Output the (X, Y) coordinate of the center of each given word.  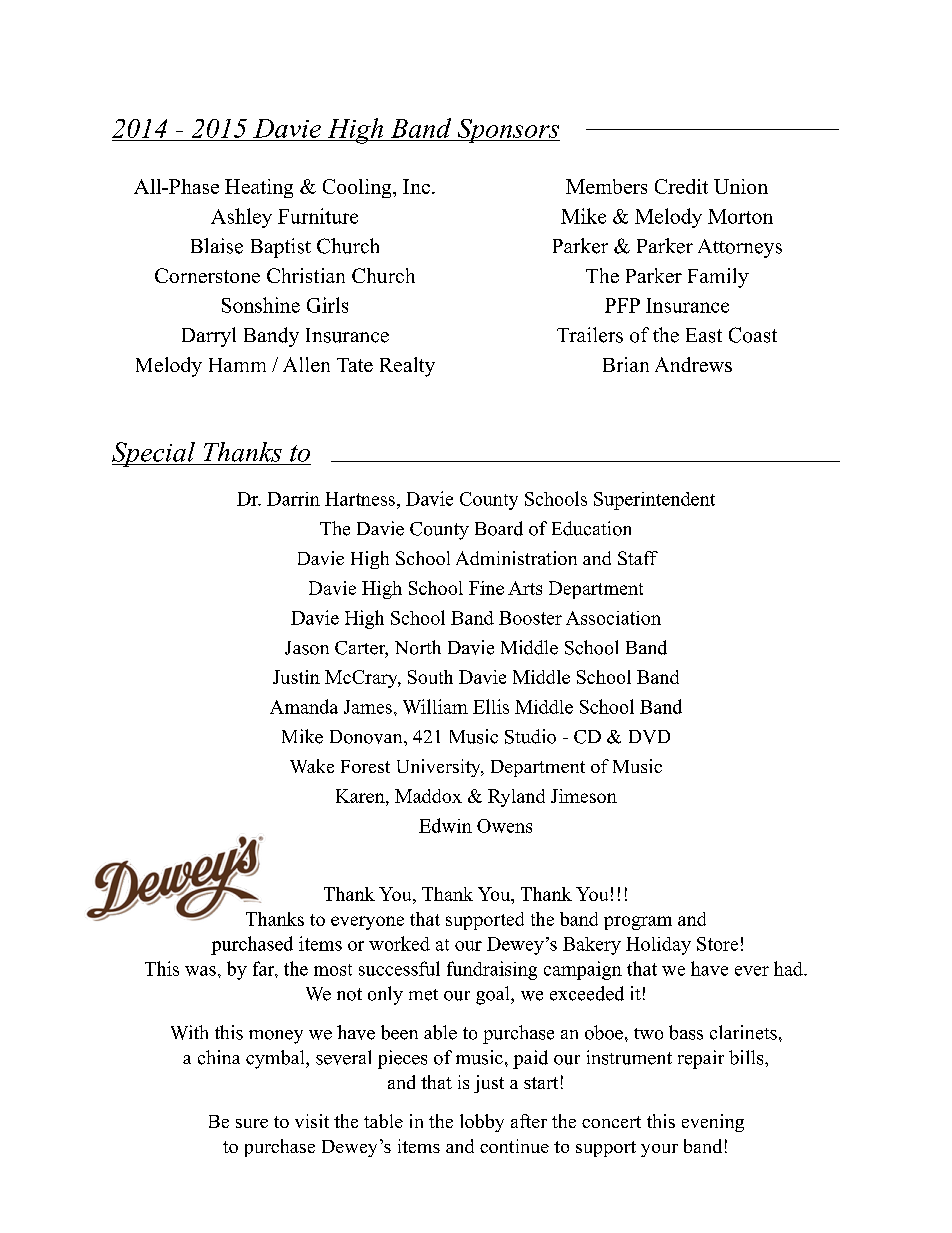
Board (499, 528)
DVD (649, 737)
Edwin (445, 825)
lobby (482, 1123)
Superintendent (654, 501)
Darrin (293, 499)
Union (741, 186)
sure (252, 1123)
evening (713, 1123)
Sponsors (507, 131)
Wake (312, 766)
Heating (259, 188)
